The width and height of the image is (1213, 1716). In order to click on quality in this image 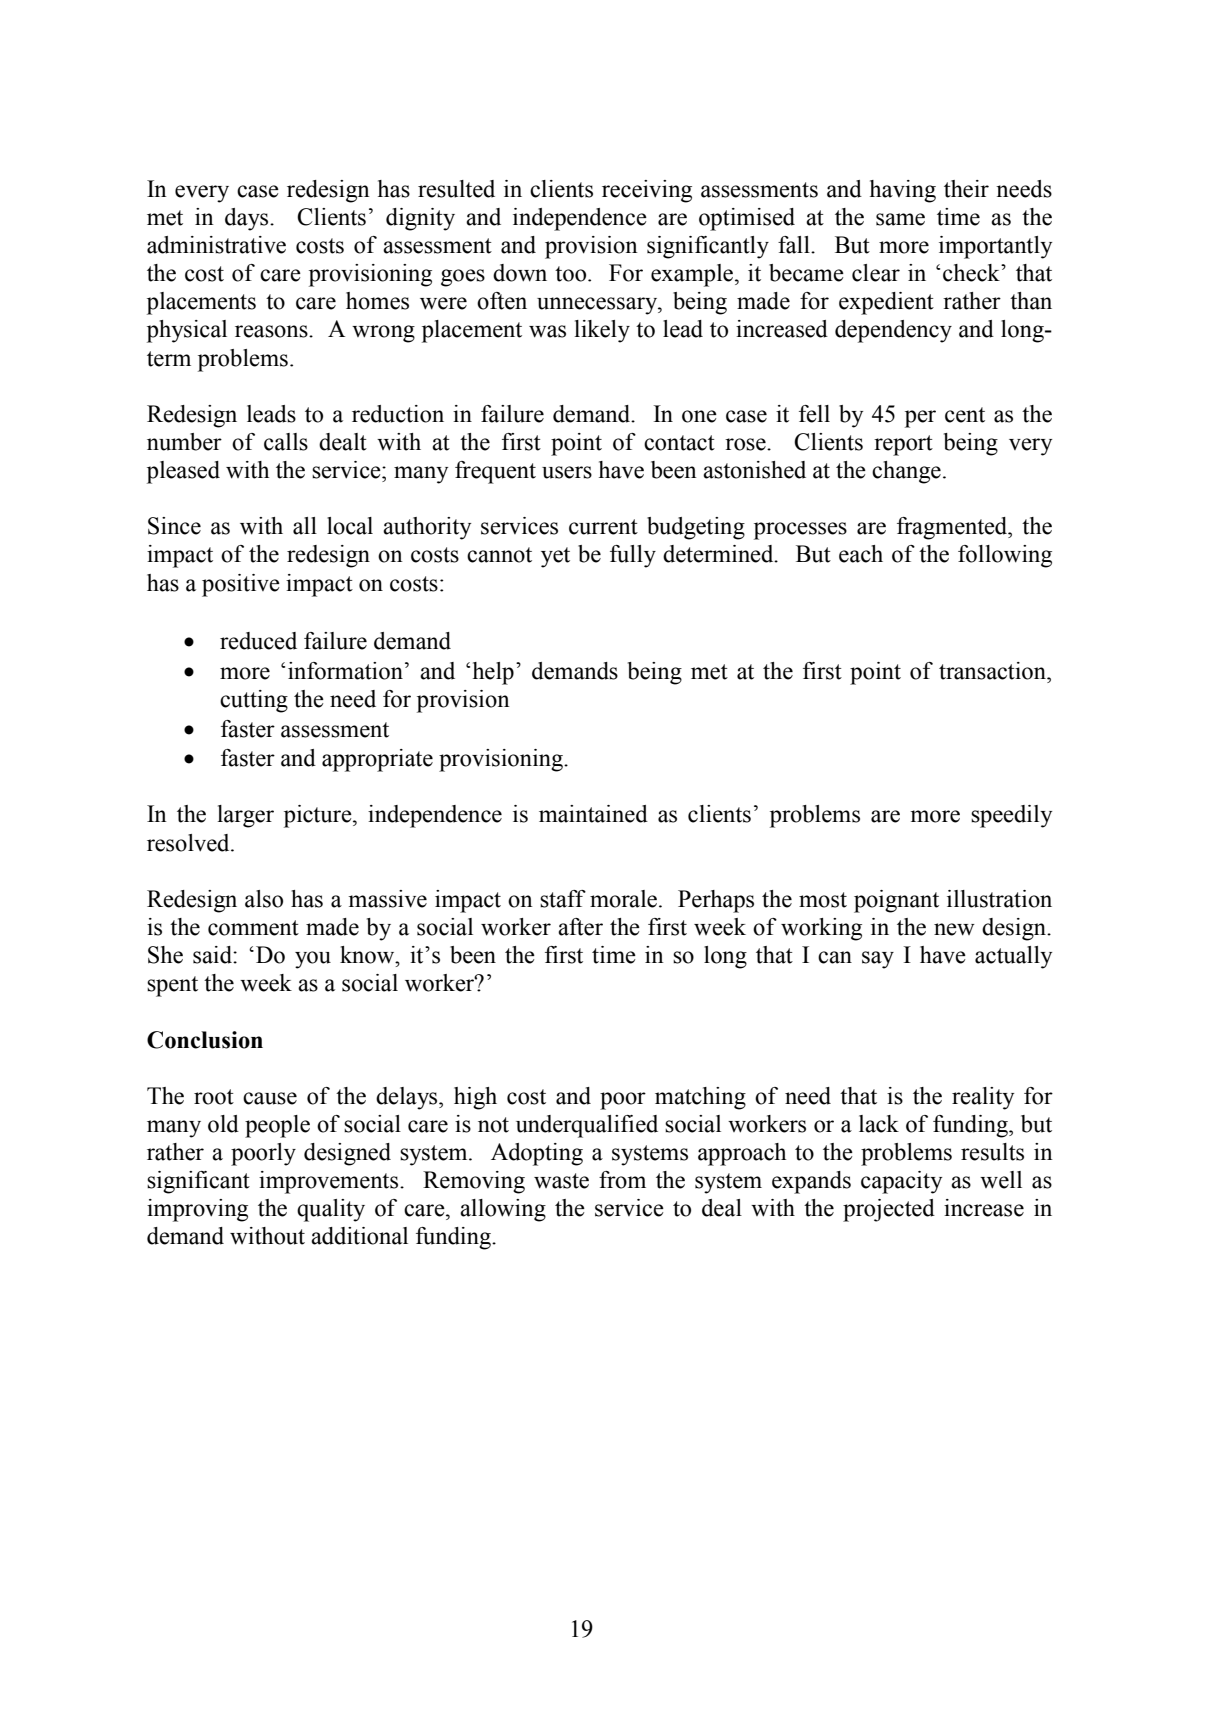, I will do `click(331, 1210)`.
